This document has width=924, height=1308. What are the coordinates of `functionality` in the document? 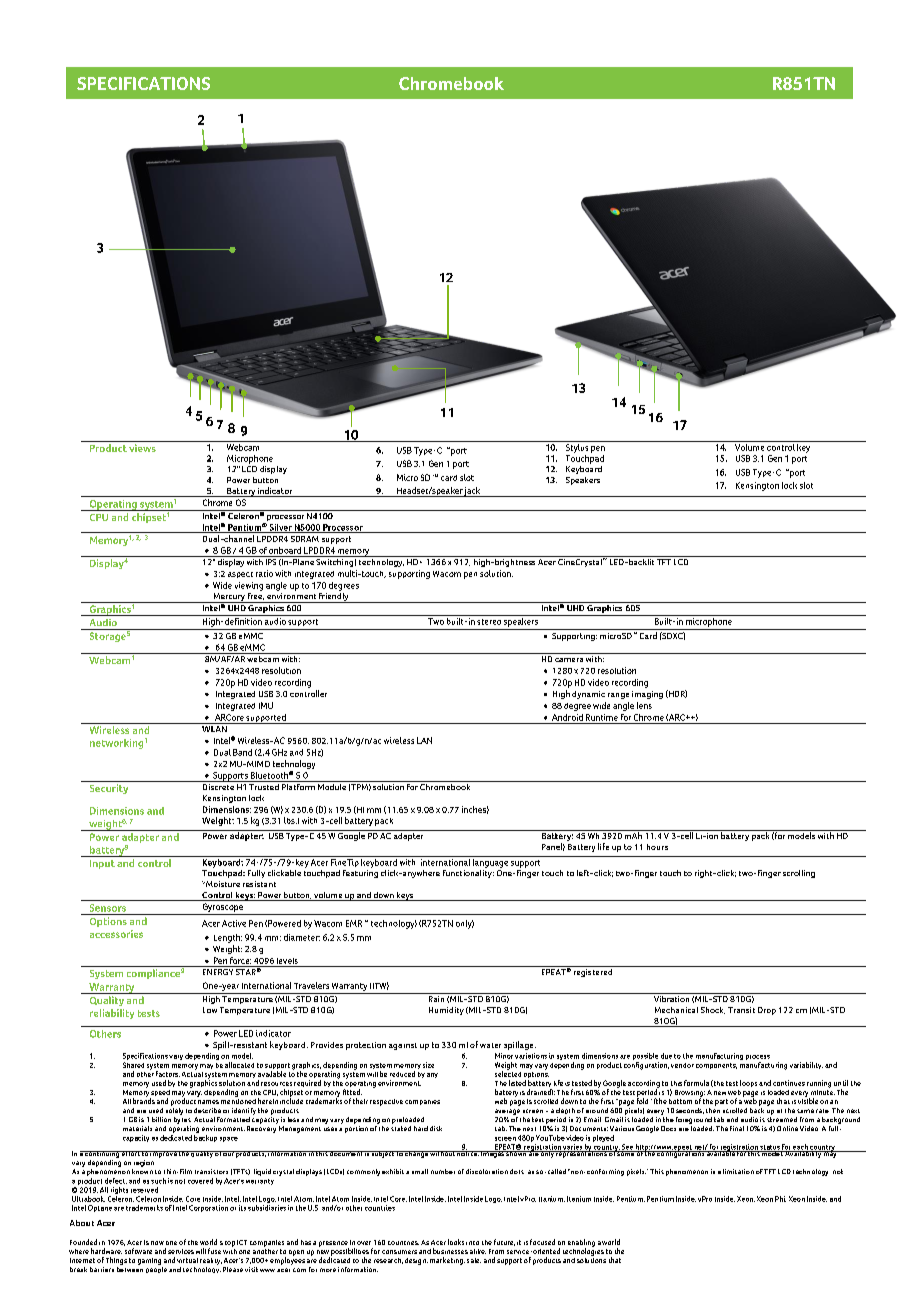 It's located at (468, 872).
